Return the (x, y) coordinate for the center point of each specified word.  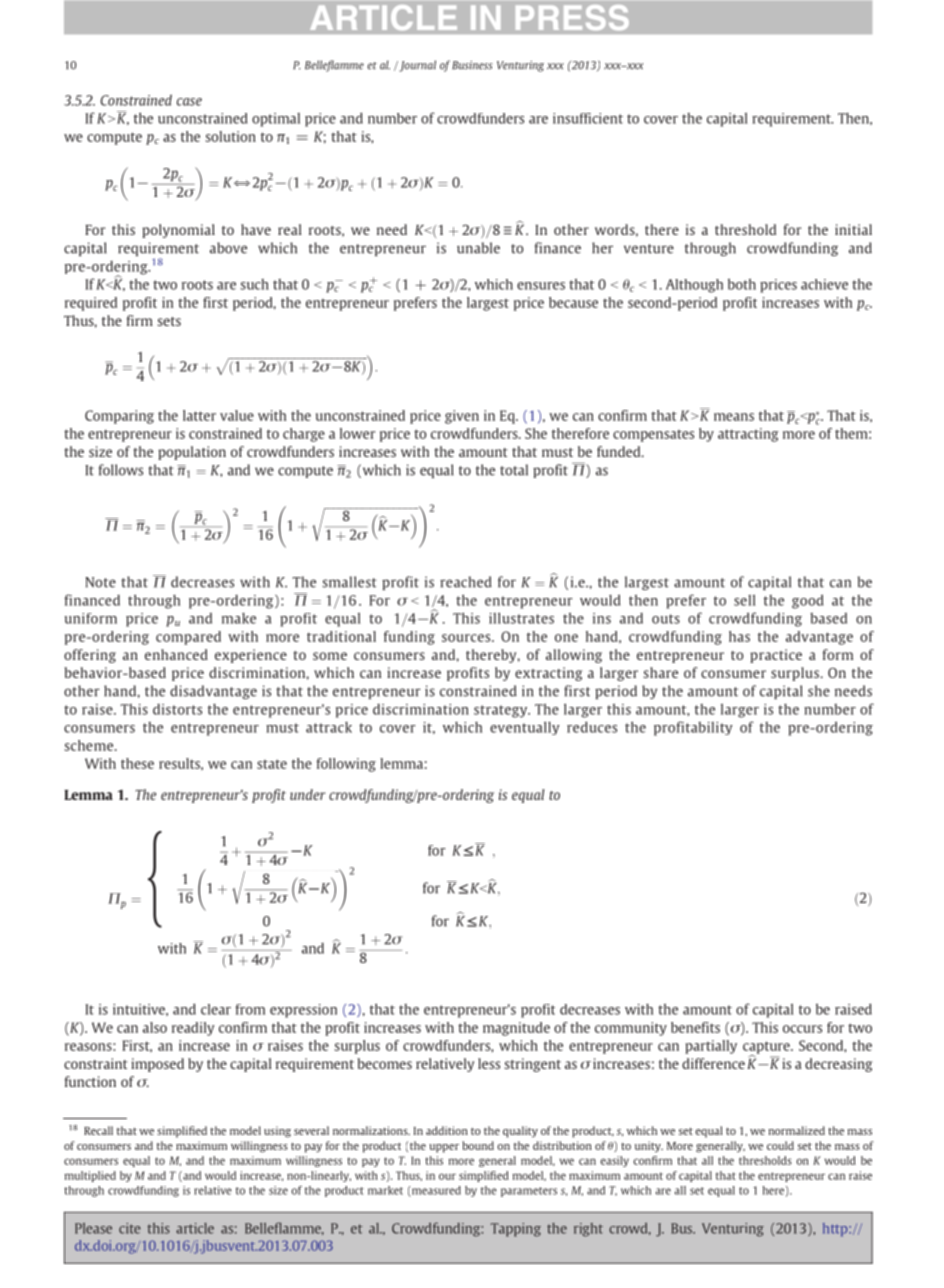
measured (435, 1191)
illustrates (521, 618)
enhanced (176, 654)
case (189, 102)
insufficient (588, 118)
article (195, 1228)
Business (472, 65)
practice (776, 656)
